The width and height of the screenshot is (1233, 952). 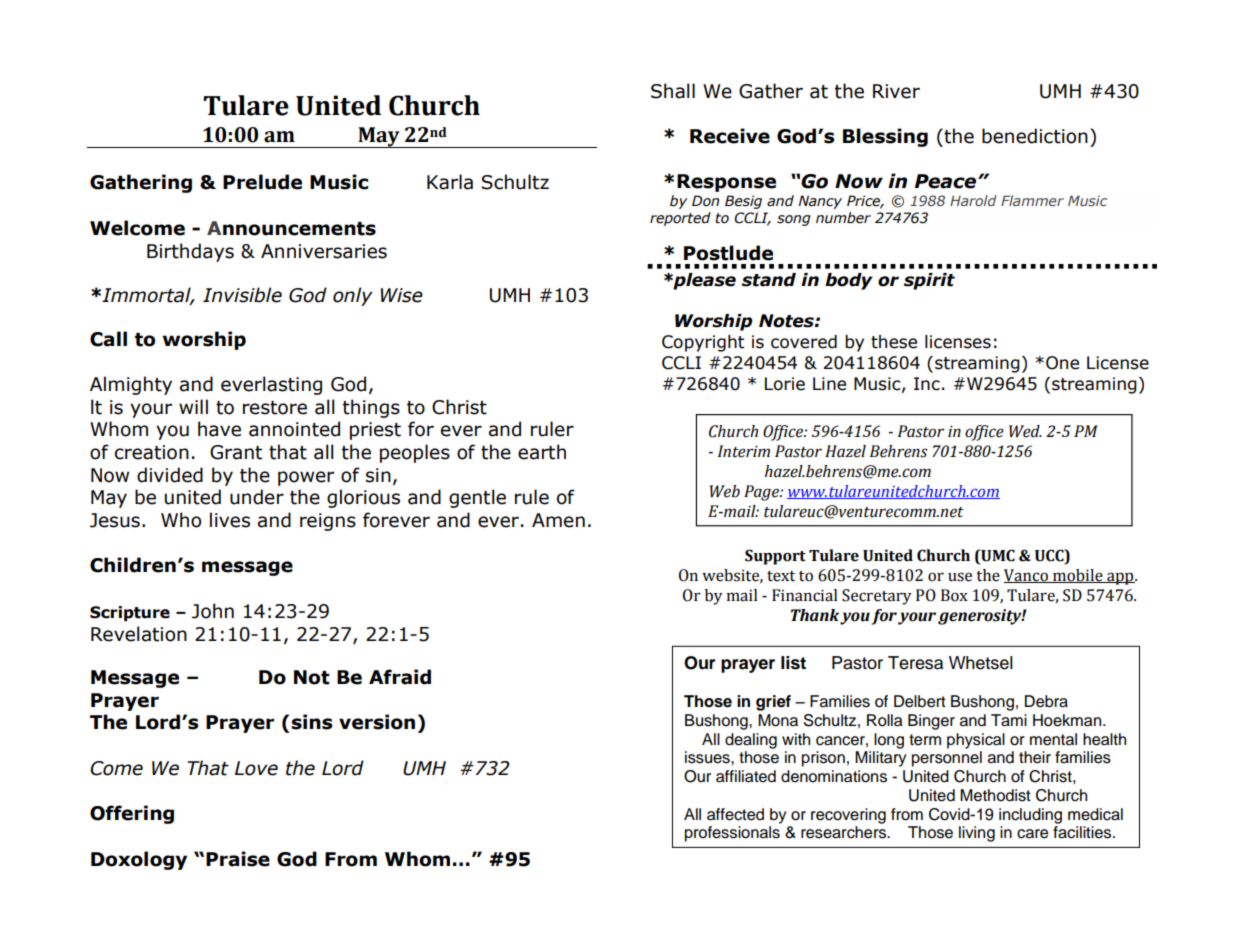 I want to click on Shall, so click(x=673, y=91).
